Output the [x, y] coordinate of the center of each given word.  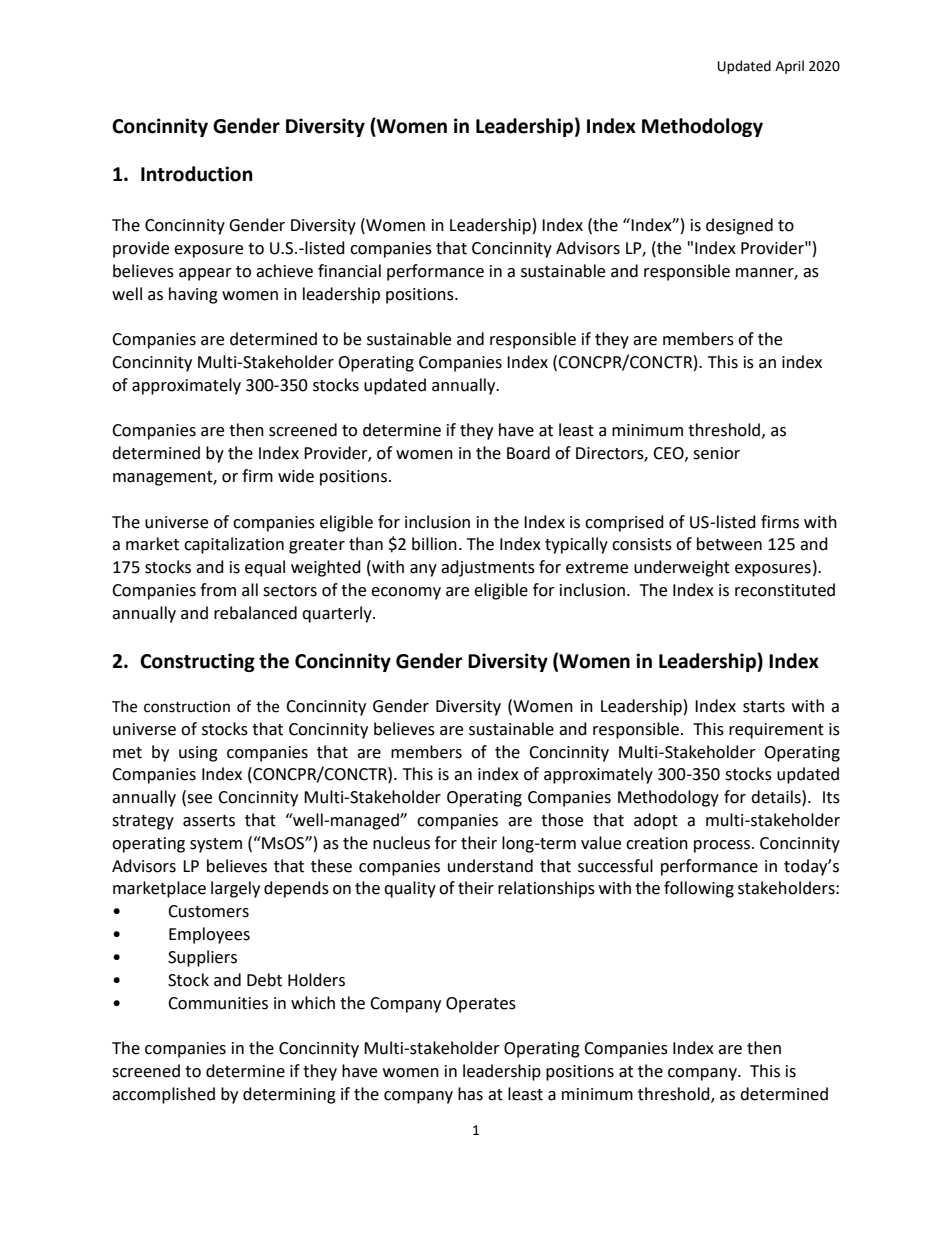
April [789, 67]
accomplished [163, 1095]
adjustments [488, 568]
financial [349, 271]
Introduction [197, 174]
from [218, 590]
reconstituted [785, 590]
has [470, 1094]
